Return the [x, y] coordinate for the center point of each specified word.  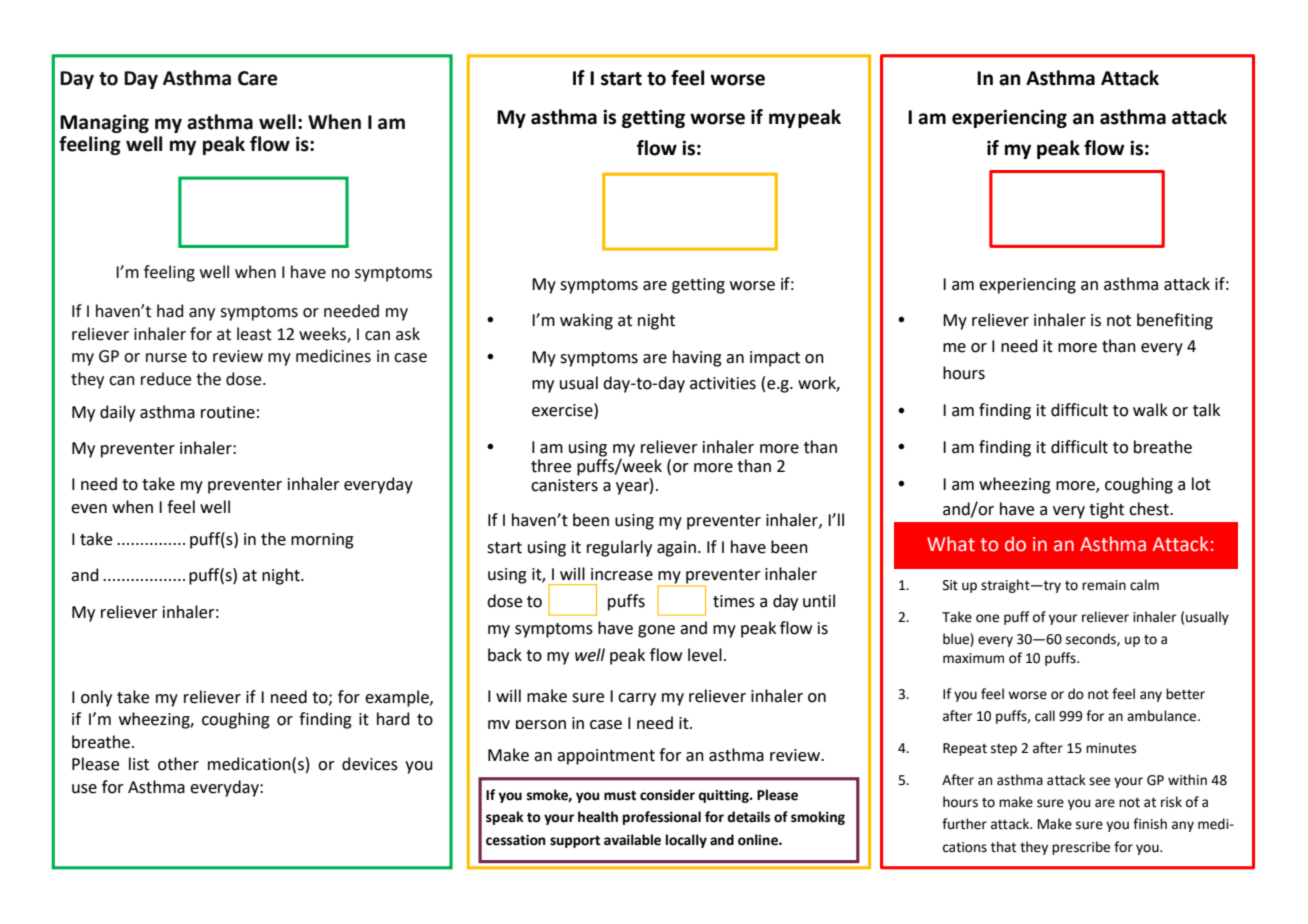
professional [662, 818]
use [84, 789]
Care [258, 78]
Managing [104, 123]
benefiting [1175, 321]
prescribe [1081, 848]
